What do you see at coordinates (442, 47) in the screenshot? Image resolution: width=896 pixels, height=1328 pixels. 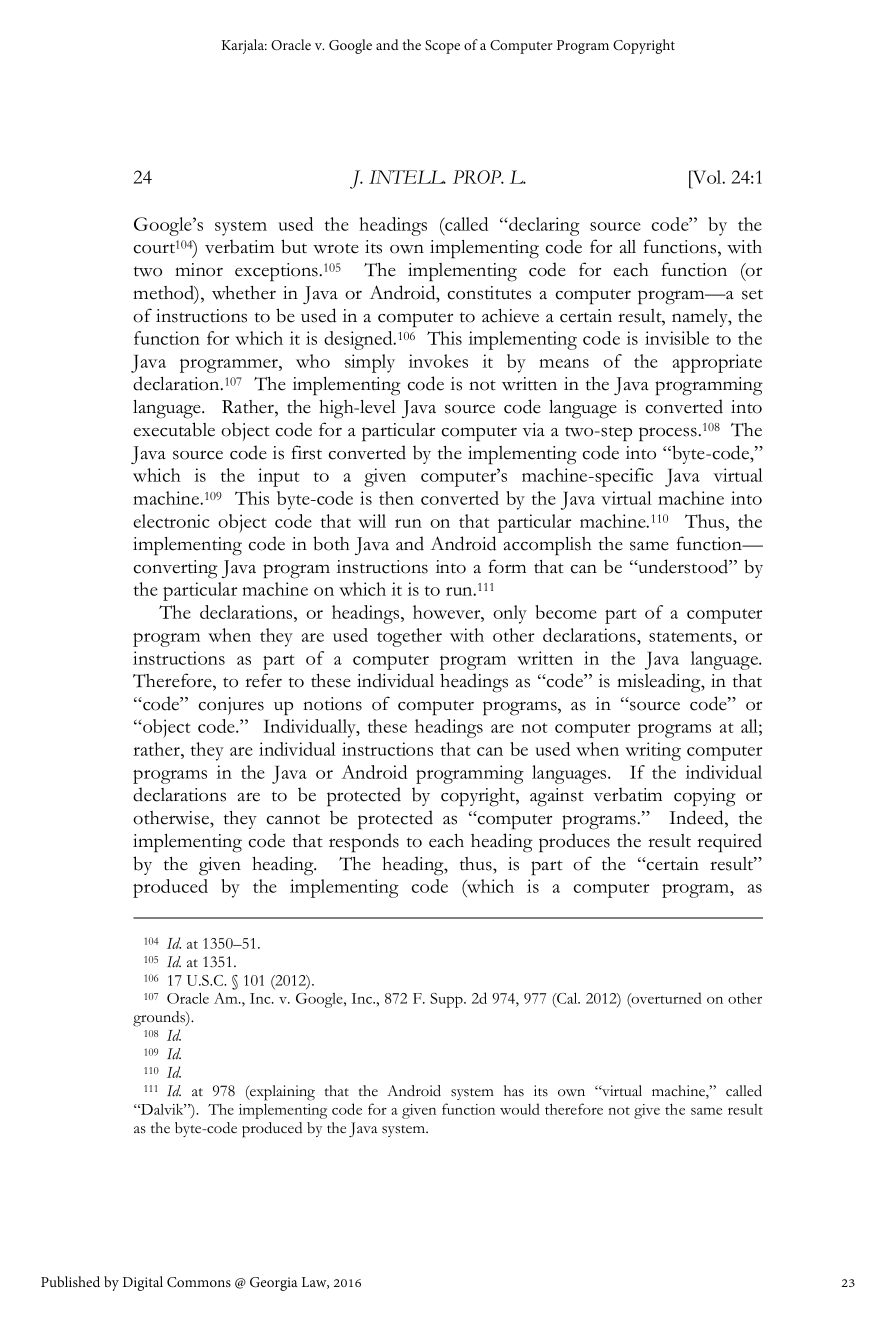 I see `Scope` at bounding box center [442, 47].
